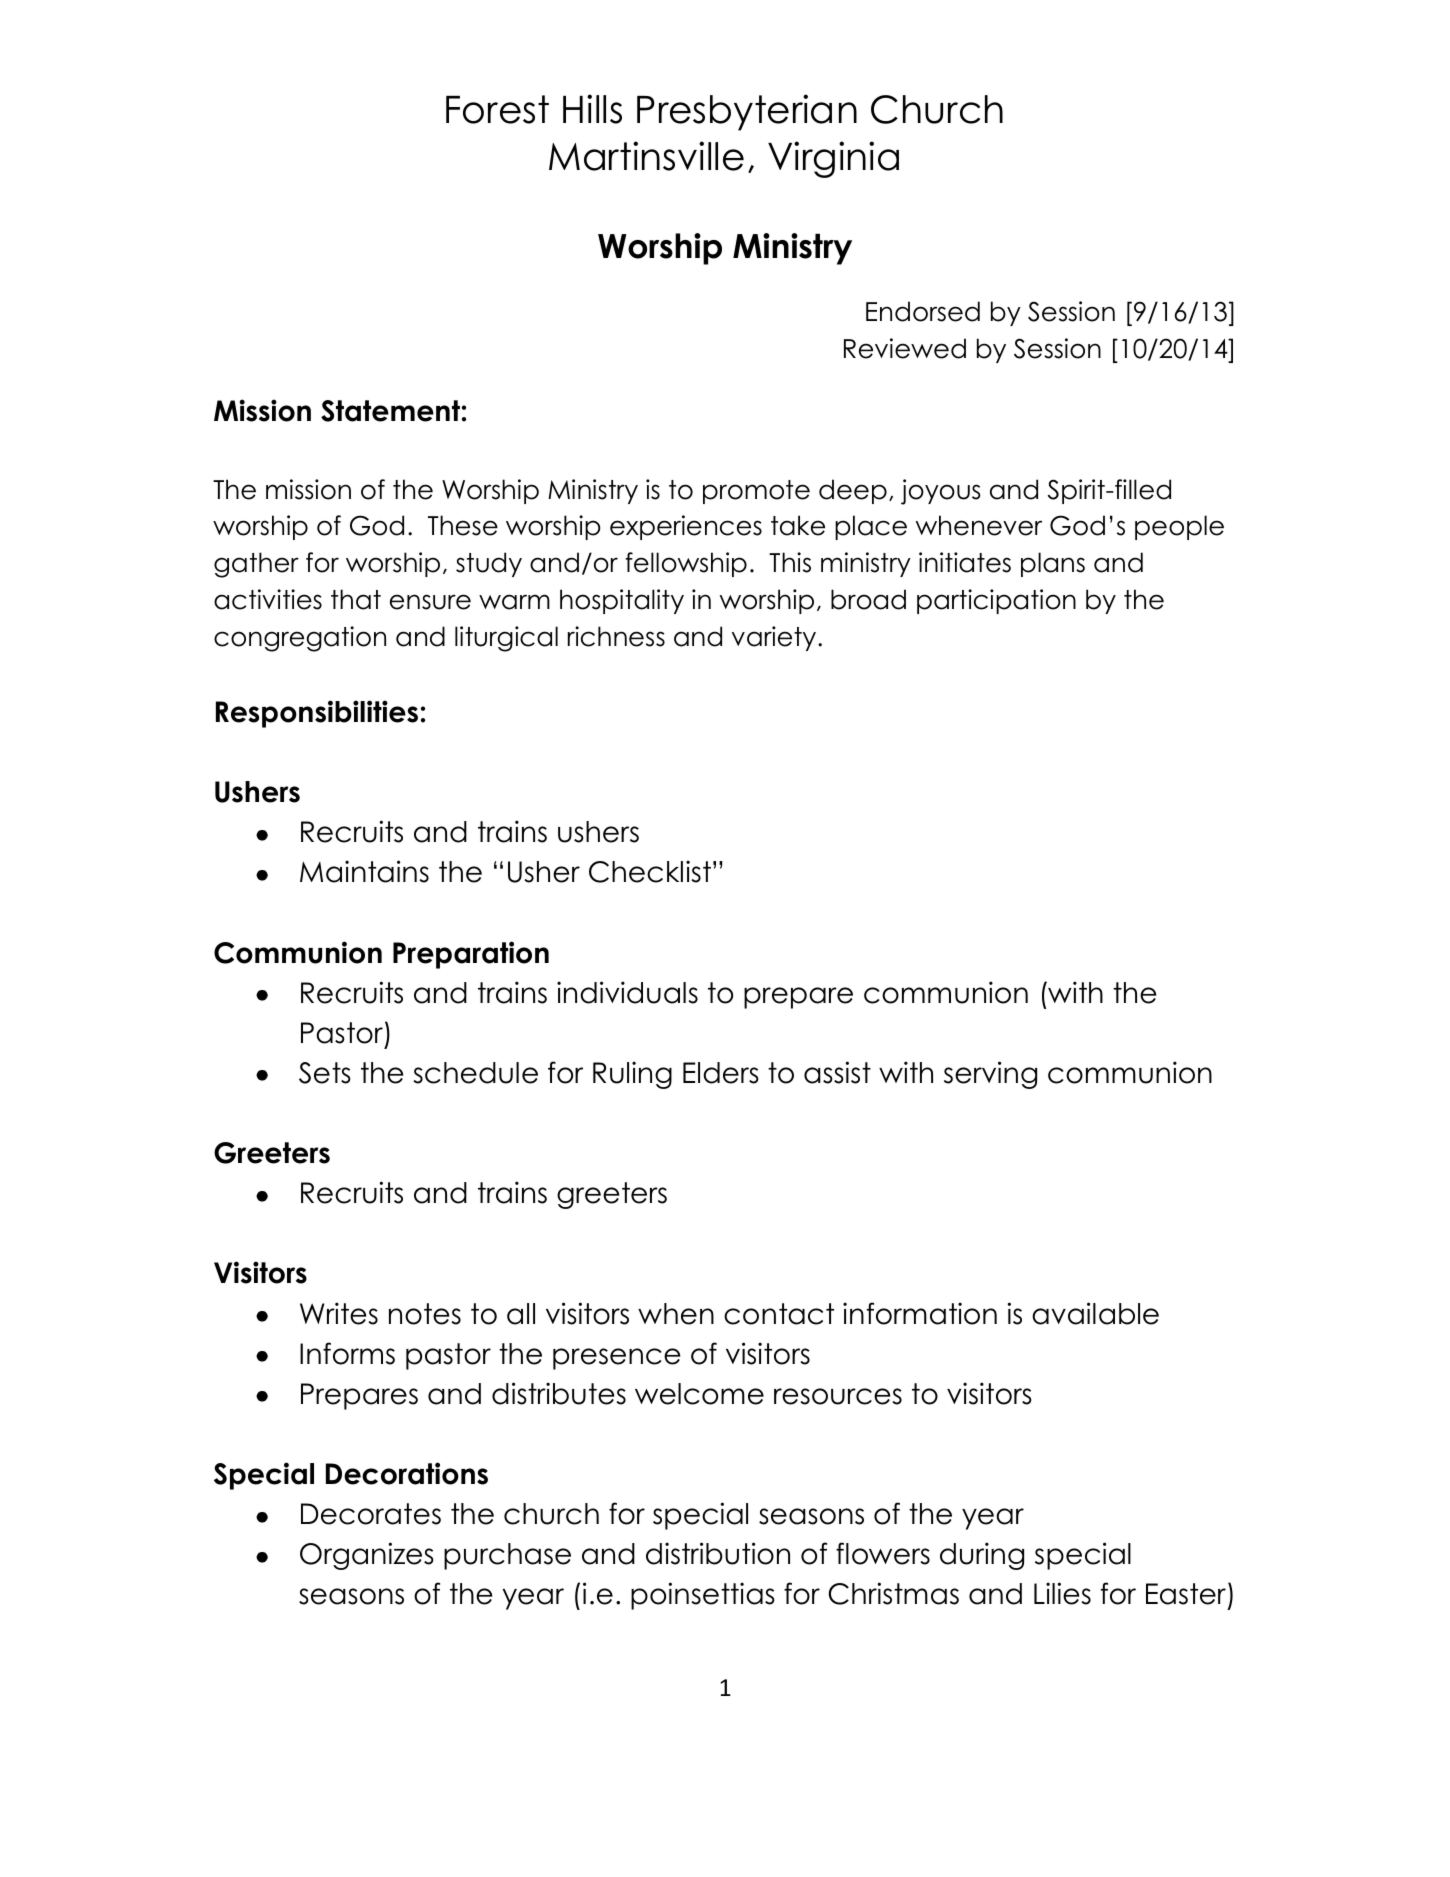 The image size is (1450, 1877). I want to click on Virginia, so click(833, 159).
